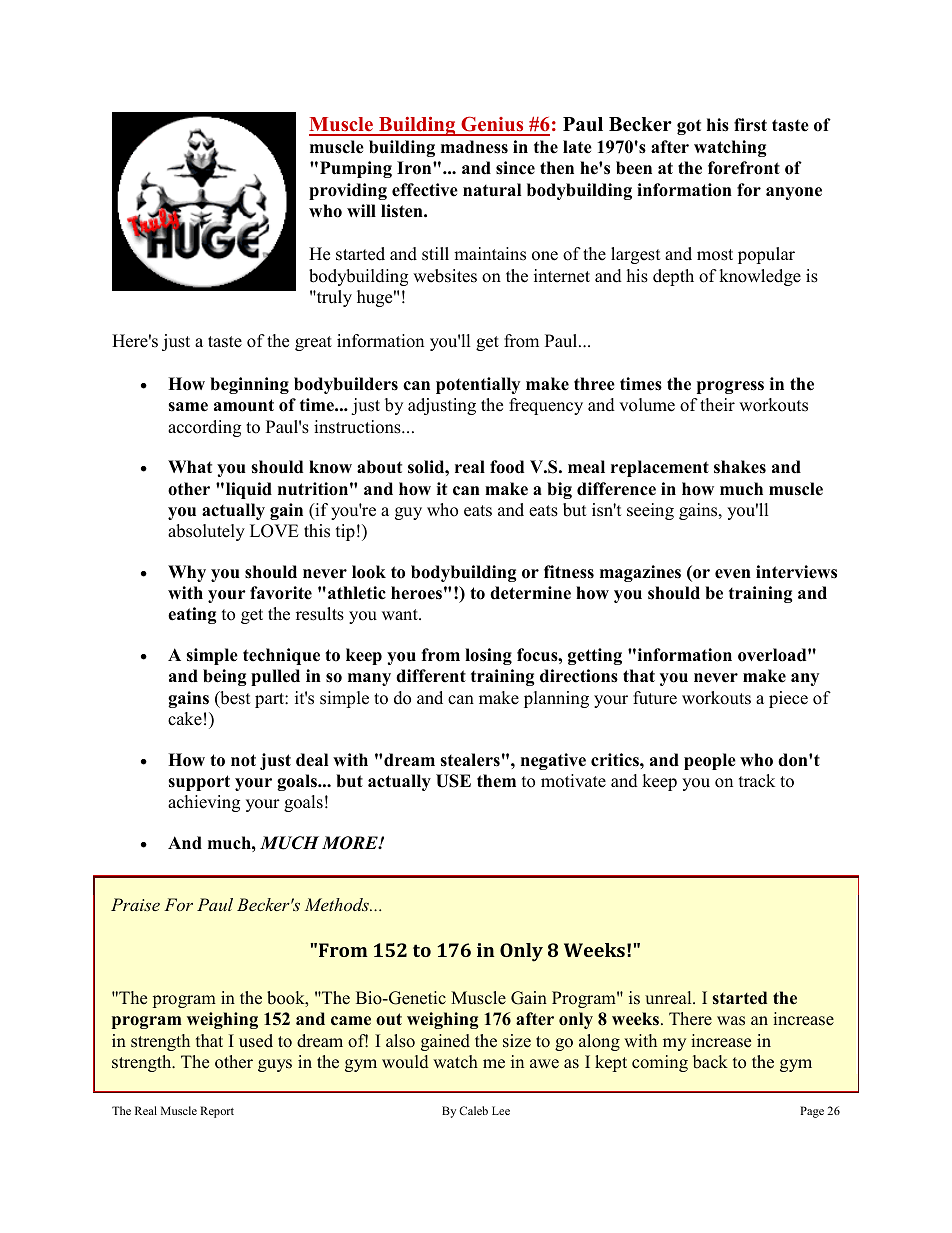  I want to click on eating, so click(192, 615).
